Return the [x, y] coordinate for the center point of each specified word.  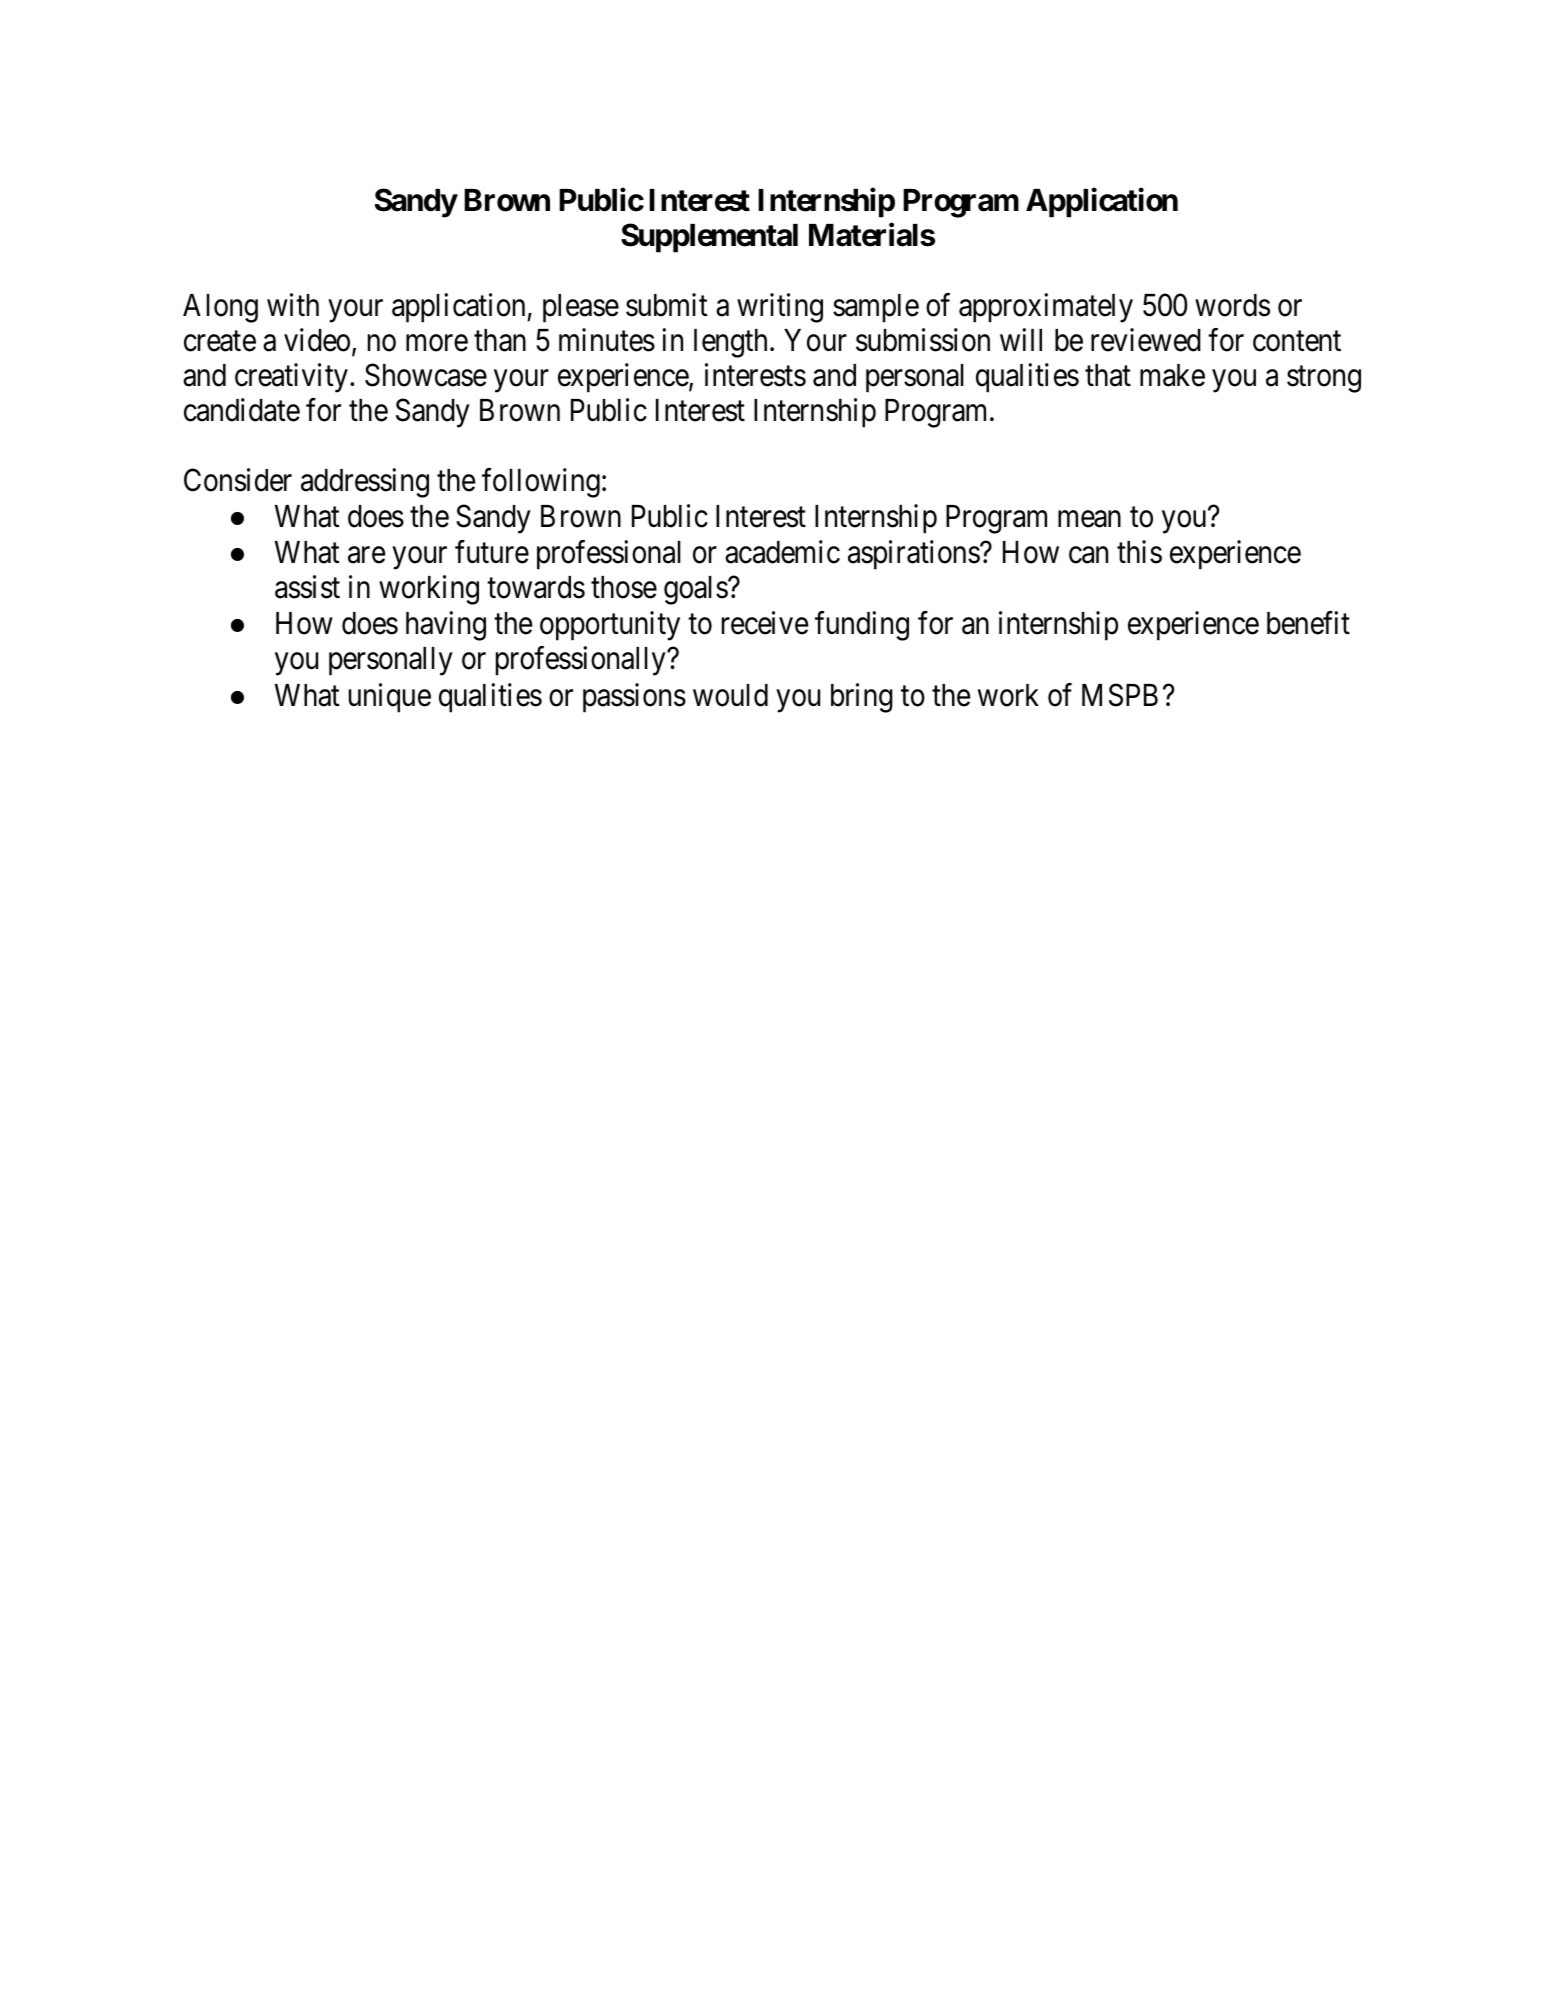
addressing [365, 483]
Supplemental [709, 238]
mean [1089, 519]
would [730, 695]
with [293, 304]
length [730, 343]
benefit [1308, 623]
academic [782, 552]
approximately [1046, 308]
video [317, 340]
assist [307, 587]
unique [390, 698]
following [541, 483]
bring [862, 698]
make [1172, 375]
